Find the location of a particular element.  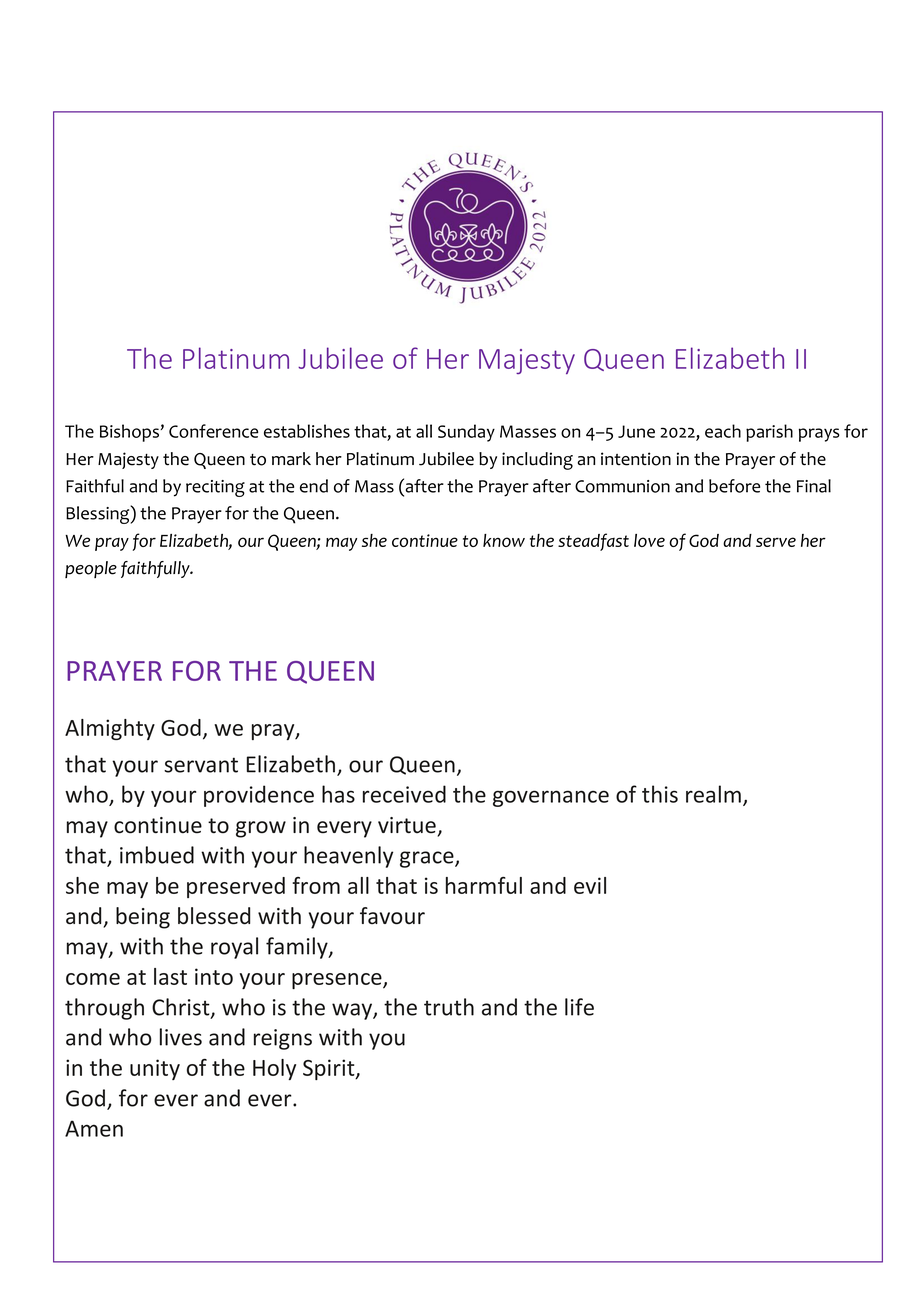

Conference is located at coordinates (213, 431).
